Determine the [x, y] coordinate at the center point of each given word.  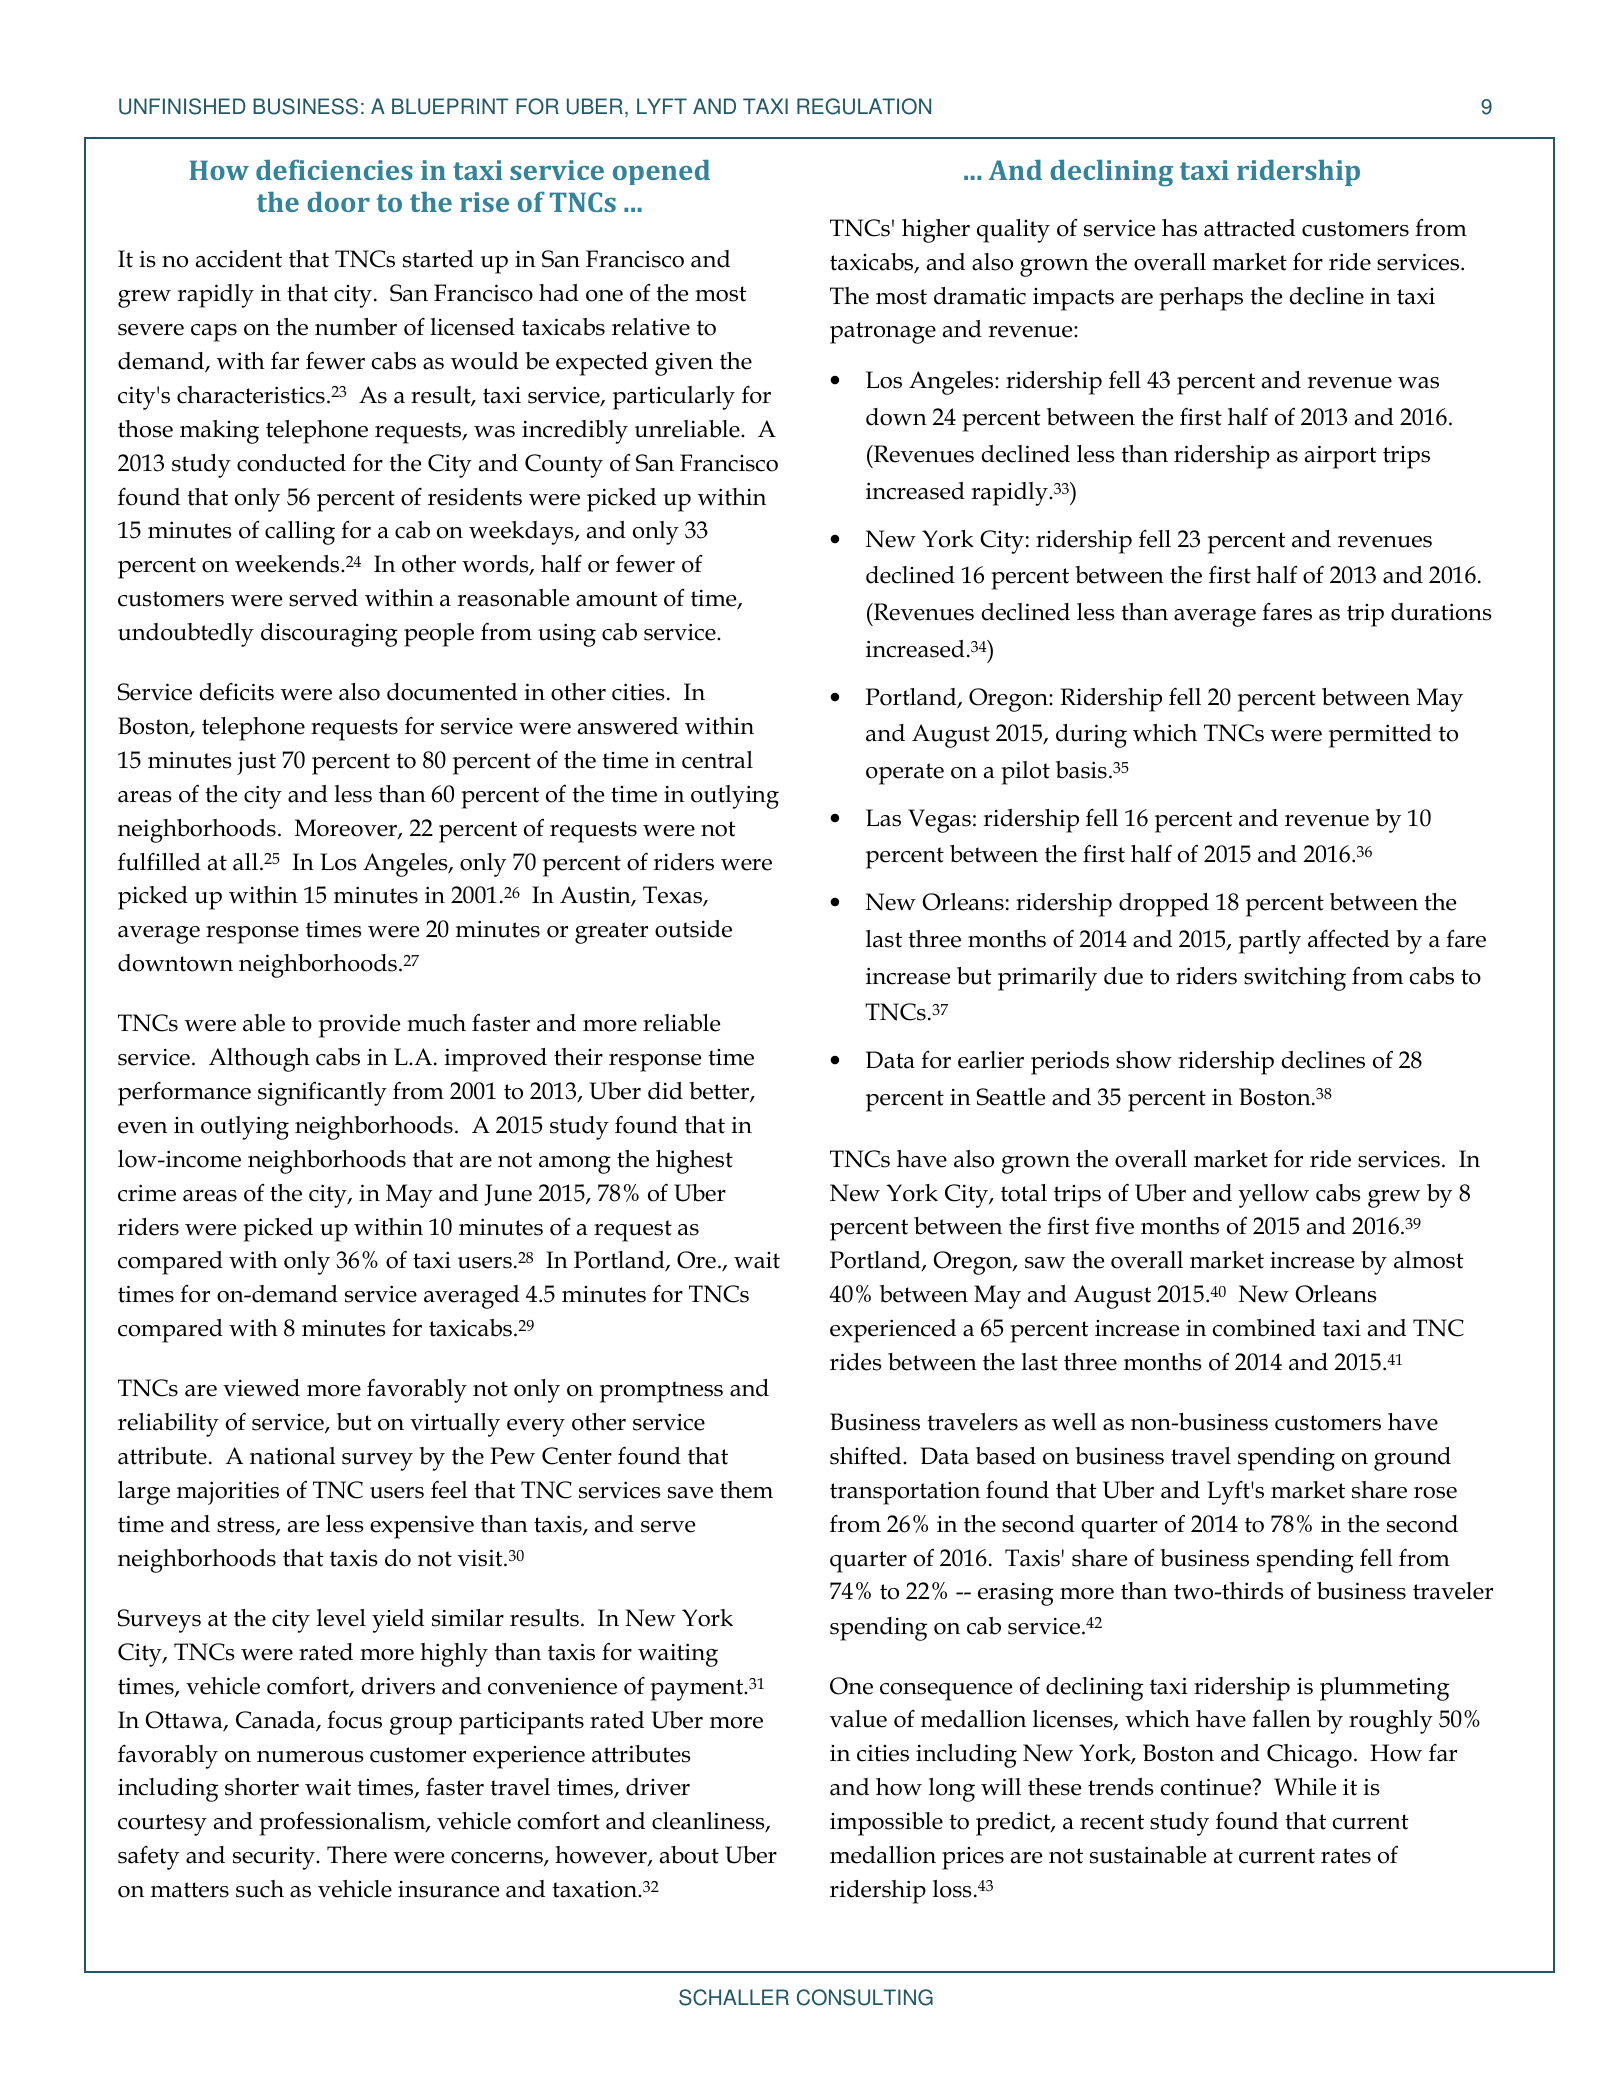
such [260, 1889]
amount [617, 599]
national [292, 1456]
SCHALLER [734, 1997]
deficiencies [334, 169]
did [665, 1091]
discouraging [329, 635]
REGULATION [864, 106]
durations [1441, 612]
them [746, 1490]
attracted [1249, 228]
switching [1295, 979]
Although [259, 1060]
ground [1412, 1459]
